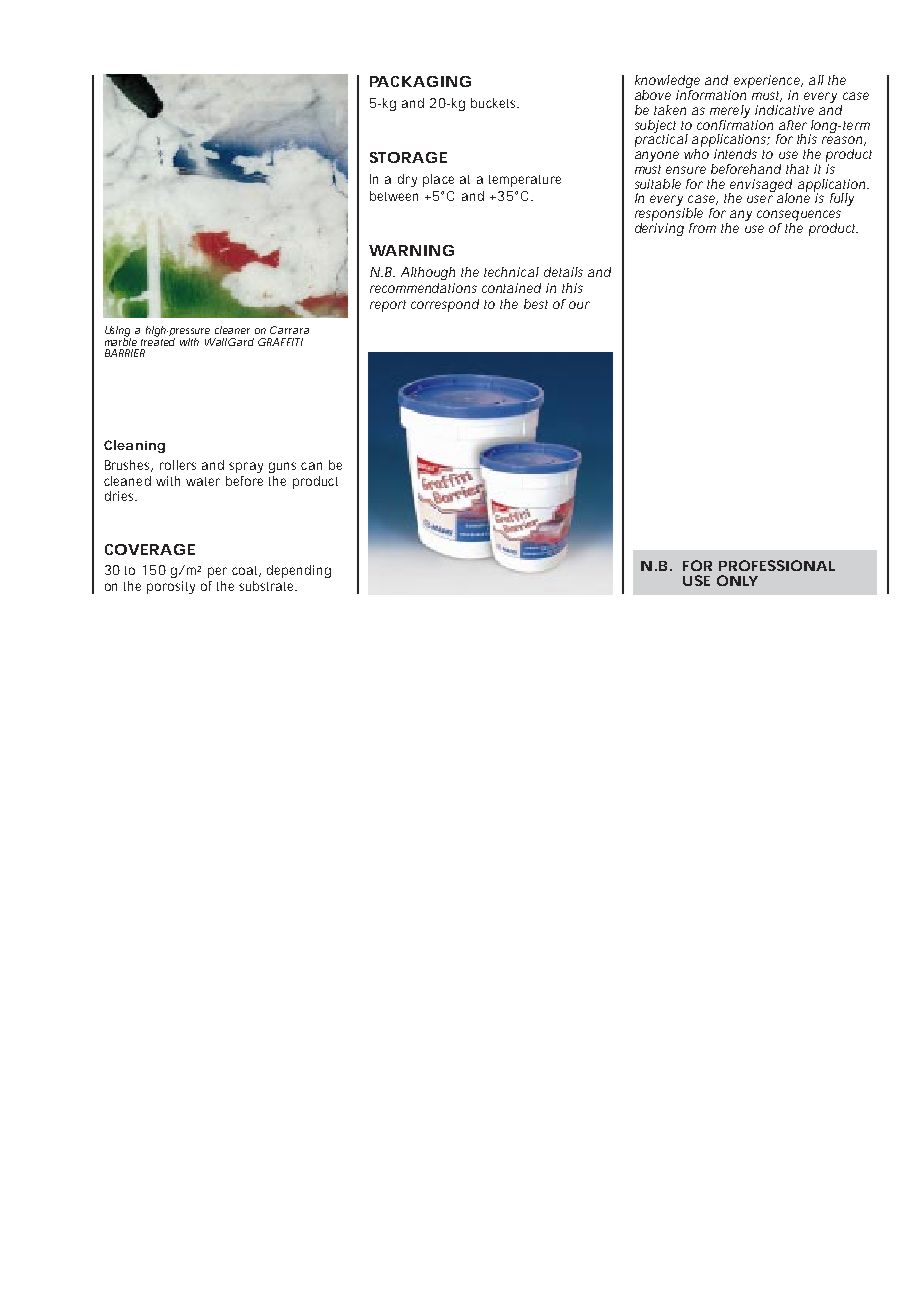 The image size is (924, 1308). I want to click on our, so click(579, 305).
